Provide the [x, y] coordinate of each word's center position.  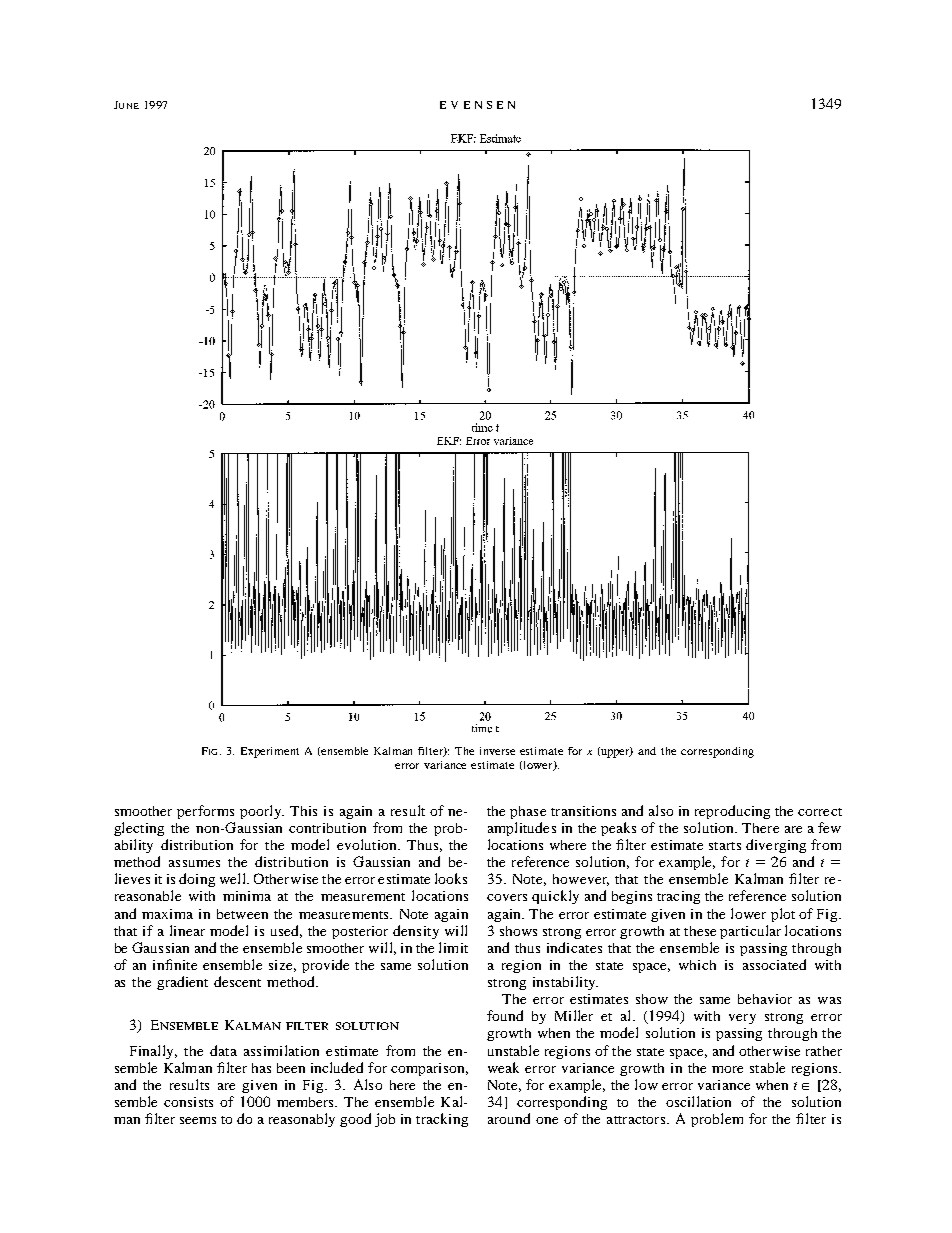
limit [453, 947]
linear [187, 930]
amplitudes [522, 829]
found [505, 1015]
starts [725, 846]
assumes [194, 863]
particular [750, 932]
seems [198, 1120]
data [223, 1050]
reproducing [732, 812]
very [742, 1019]
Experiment [270, 752]
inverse [497, 751]
